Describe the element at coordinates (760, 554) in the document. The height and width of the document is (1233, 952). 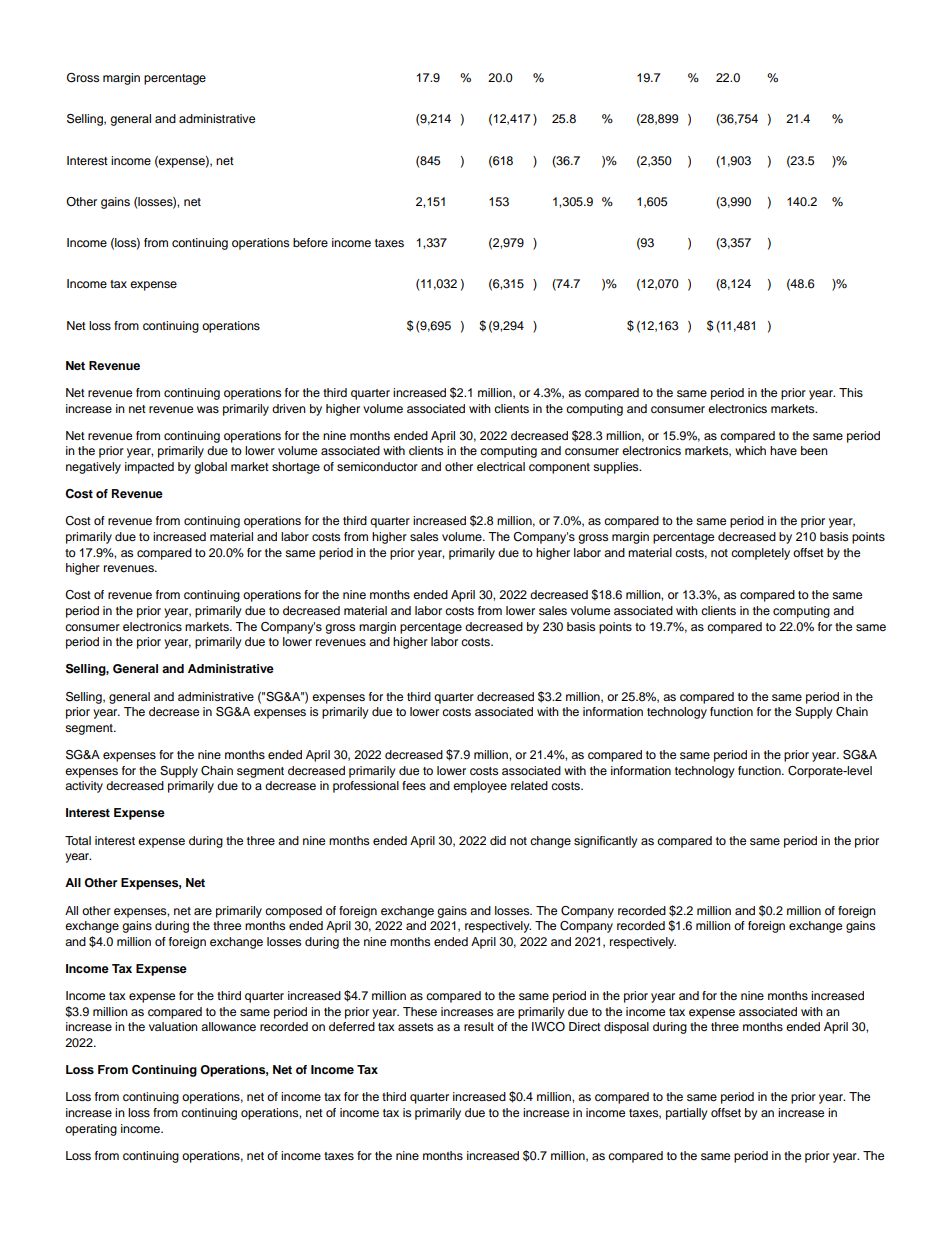
I see `completely` at that location.
